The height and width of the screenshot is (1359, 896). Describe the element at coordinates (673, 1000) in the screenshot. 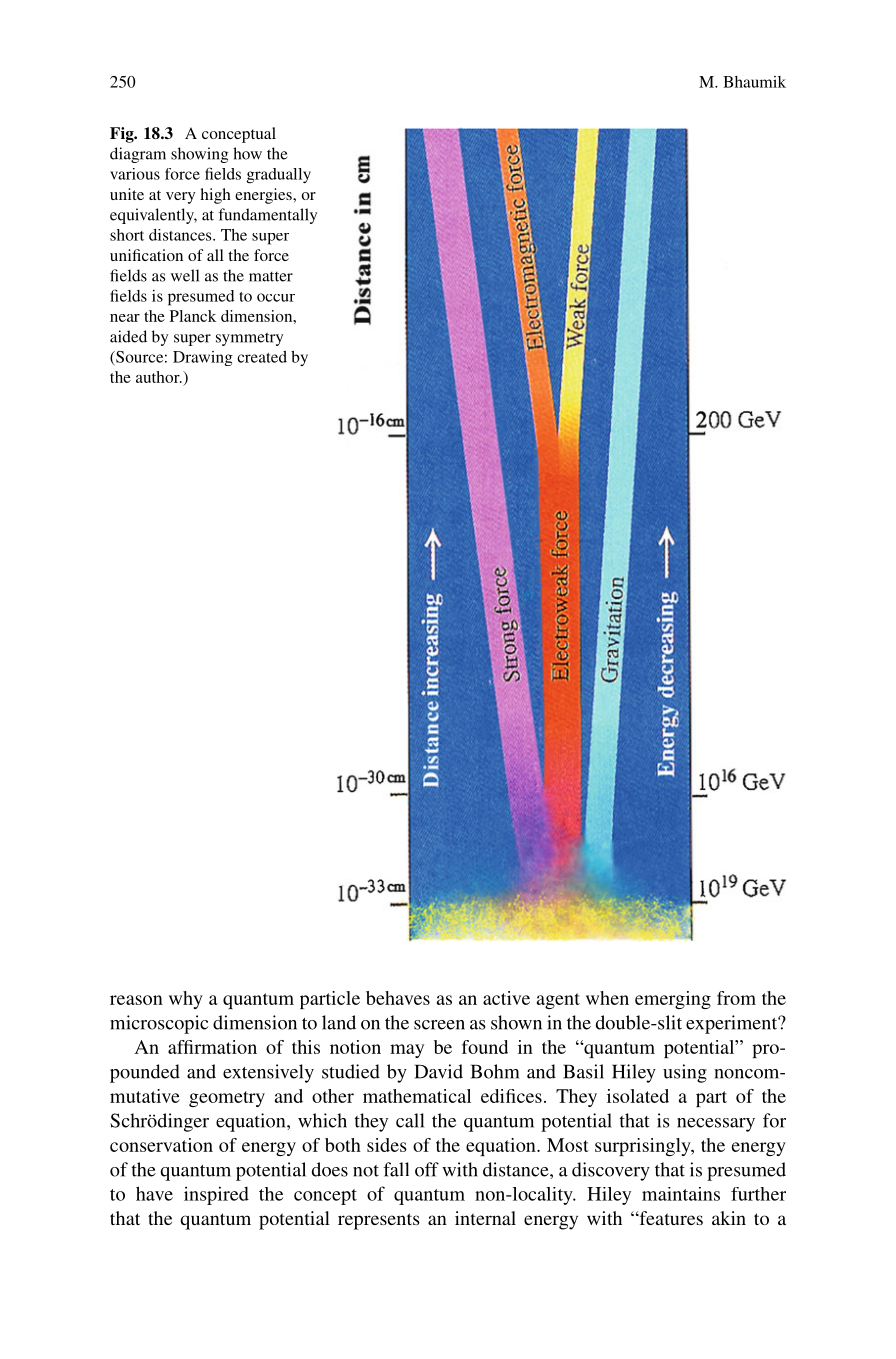

I see `emerging` at that location.
